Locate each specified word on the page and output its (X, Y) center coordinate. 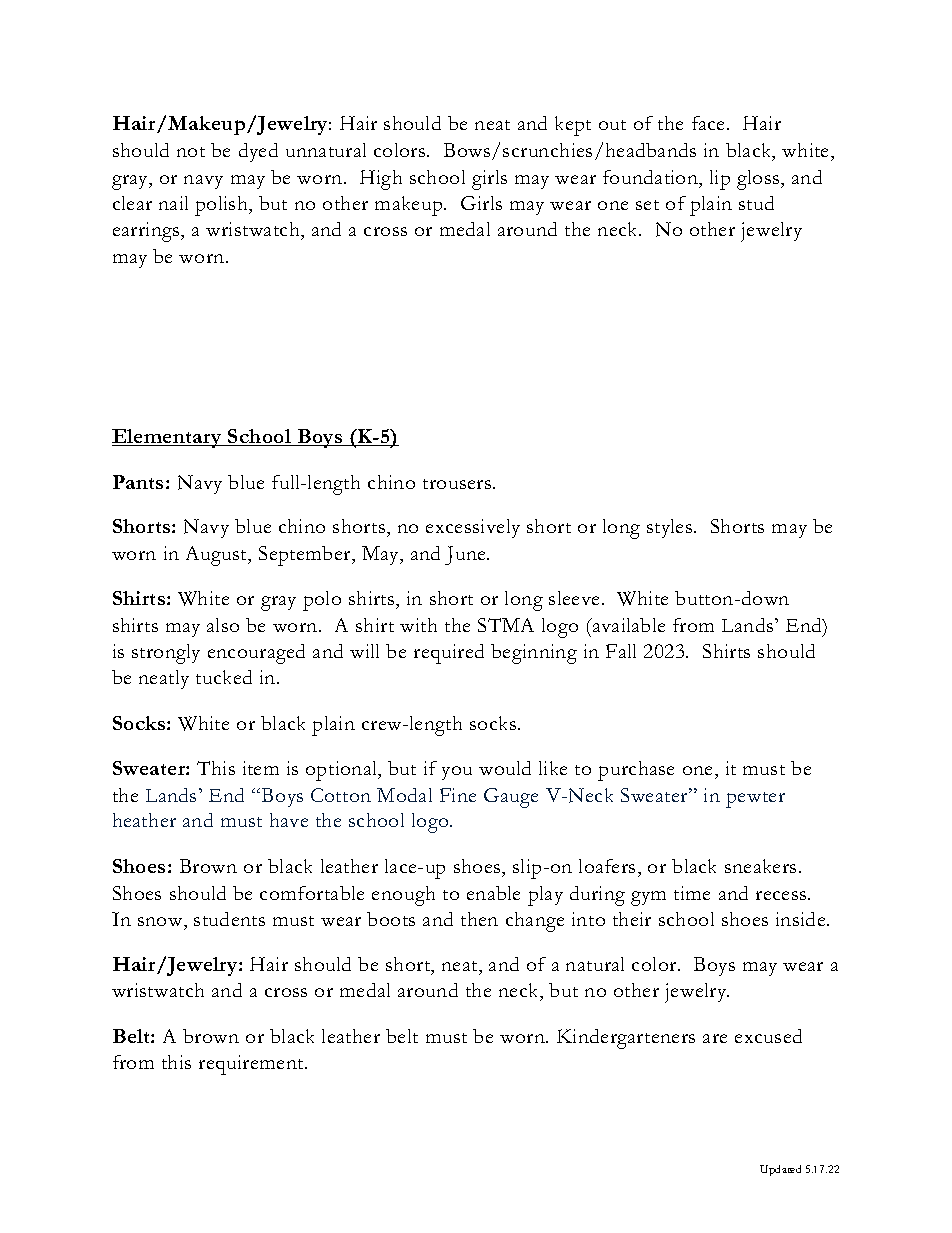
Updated (780, 1170)
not (191, 152)
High (381, 180)
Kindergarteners (626, 1039)
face (710, 123)
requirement (253, 1065)
